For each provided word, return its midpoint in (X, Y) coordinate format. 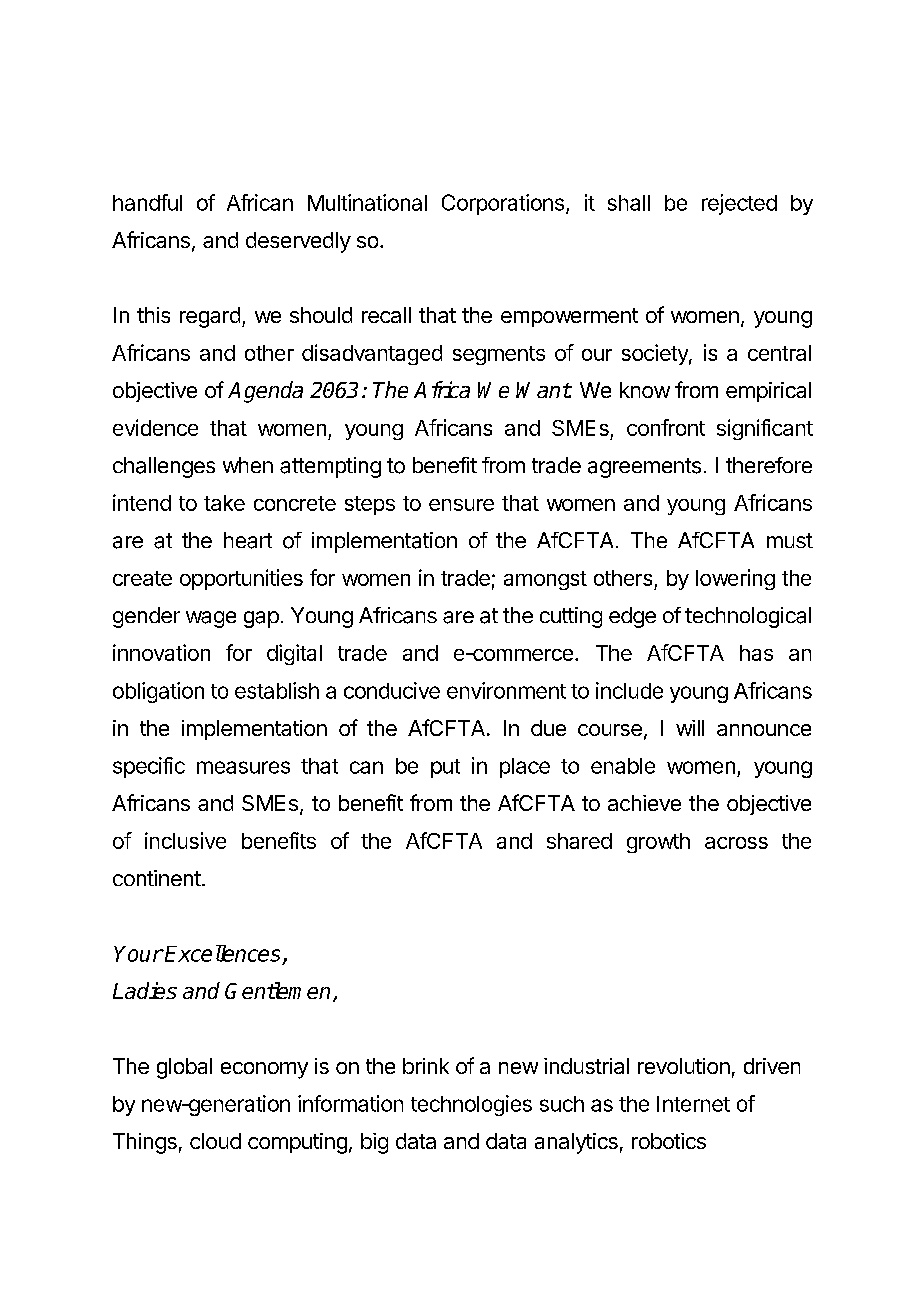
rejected (739, 204)
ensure (461, 505)
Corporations (503, 204)
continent (157, 878)
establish (277, 690)
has (756, 653)
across (736, 843)
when (248, 465)
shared (579, 841)
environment (506, 690)
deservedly (298, 242)
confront (666, 427)
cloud (215, 1141)
